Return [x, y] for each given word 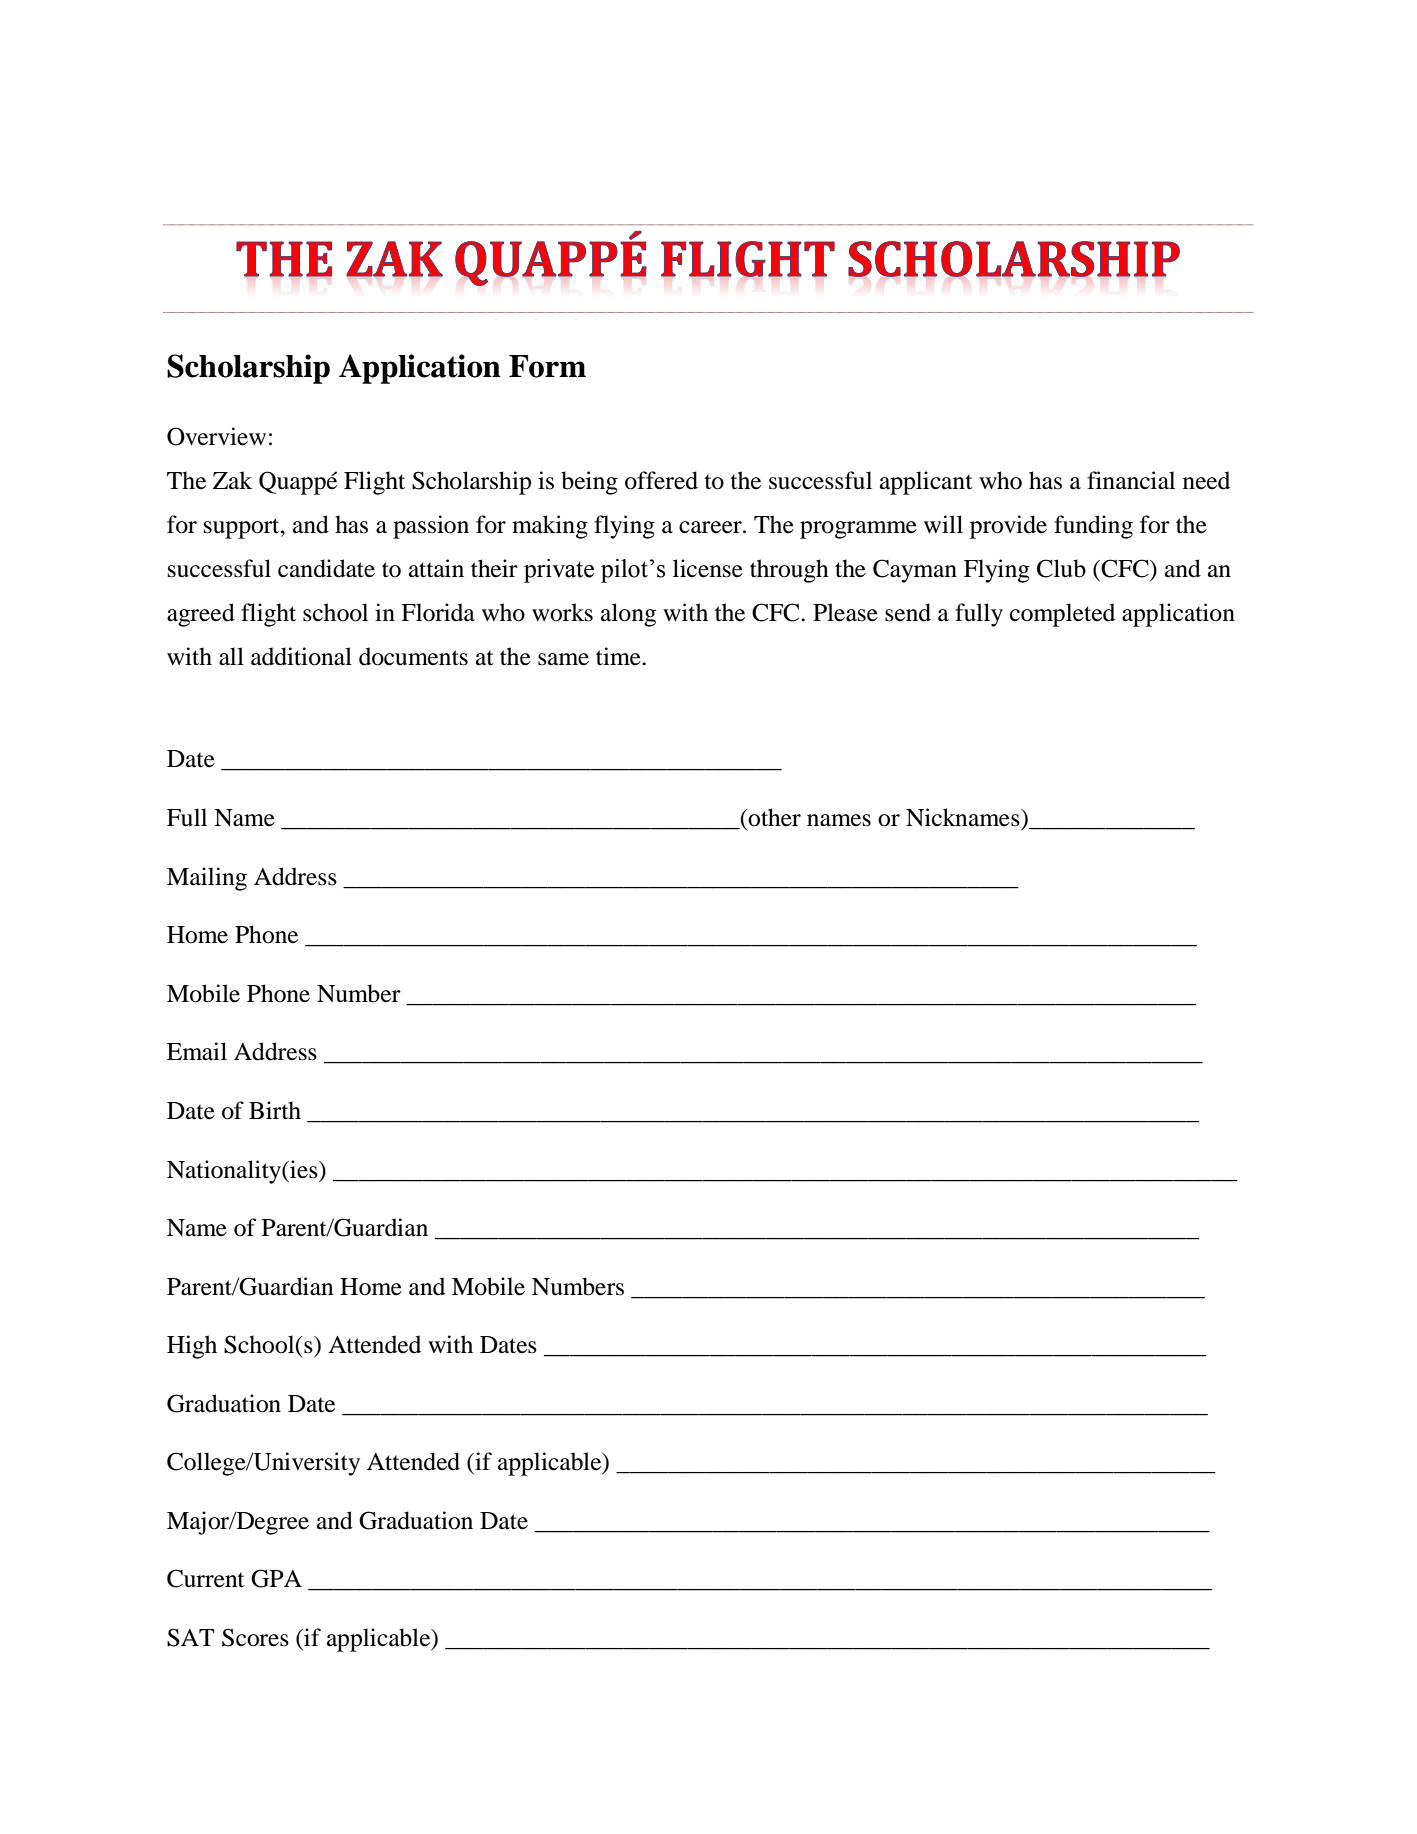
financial [1131, 480]
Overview [216, 436]
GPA [276, 1578]
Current [206, 1578]
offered [661, 480]
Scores [255, 1637]
